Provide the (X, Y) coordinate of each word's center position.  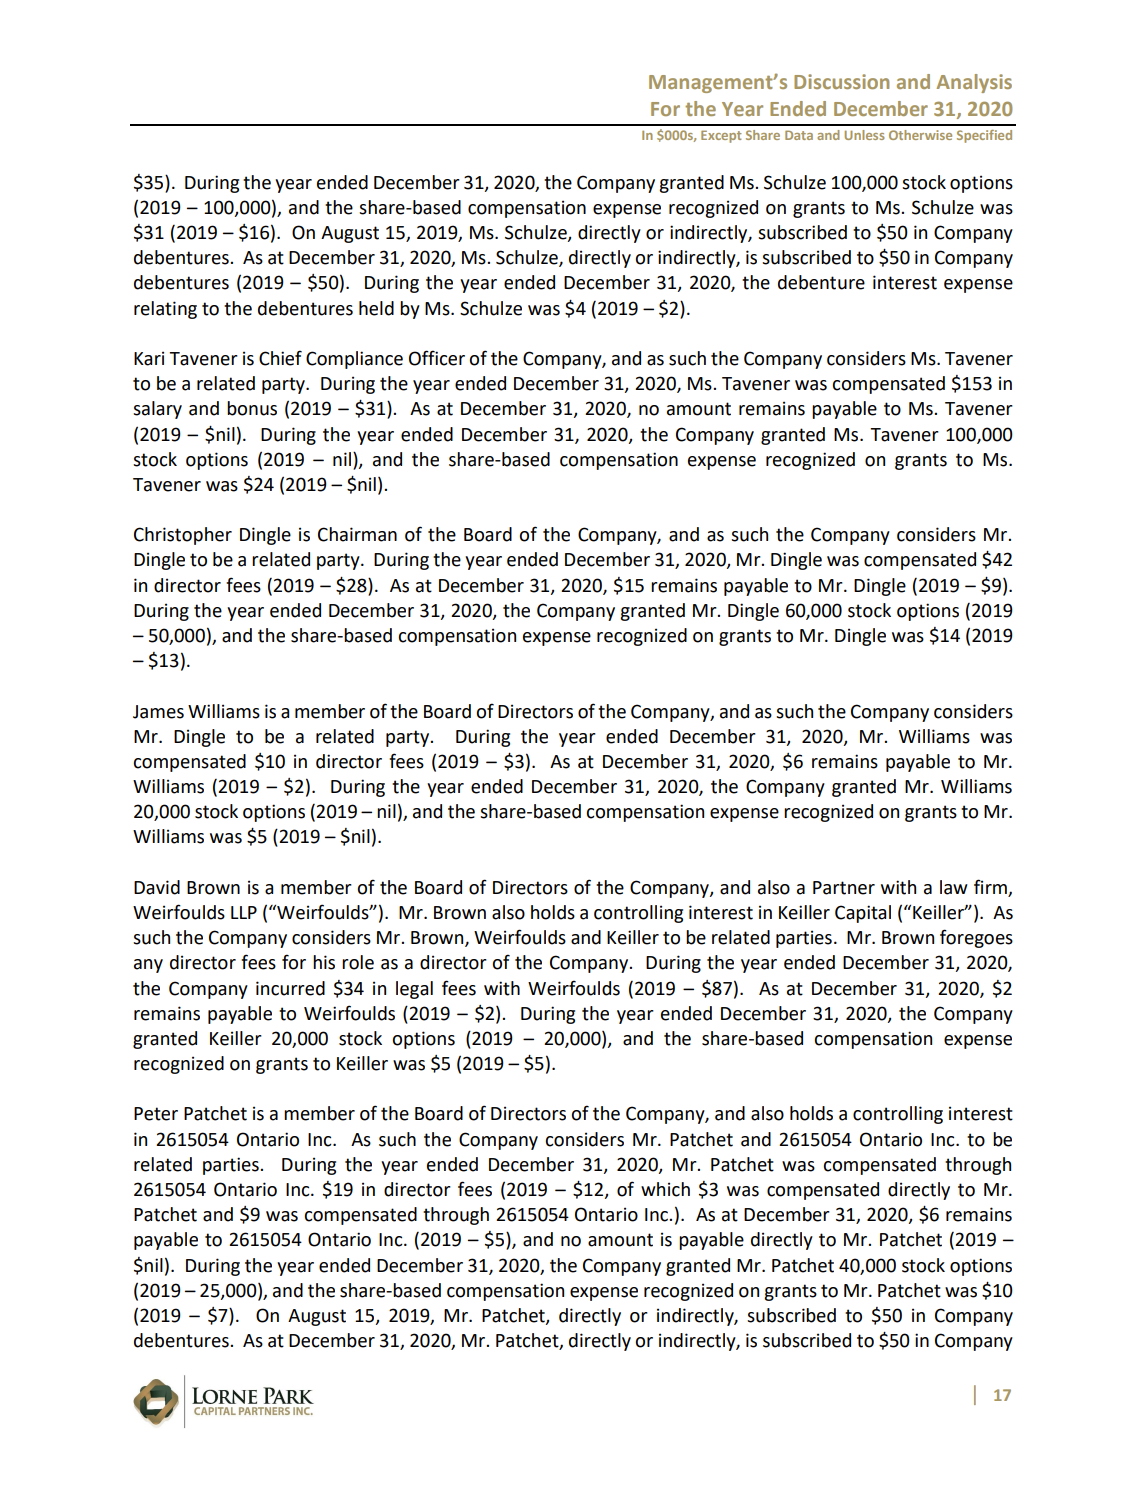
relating (165, 310)
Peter (156, 1114)
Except (721, 136)
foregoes (976, 938)
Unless (865, 135)
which (665, 1189)
